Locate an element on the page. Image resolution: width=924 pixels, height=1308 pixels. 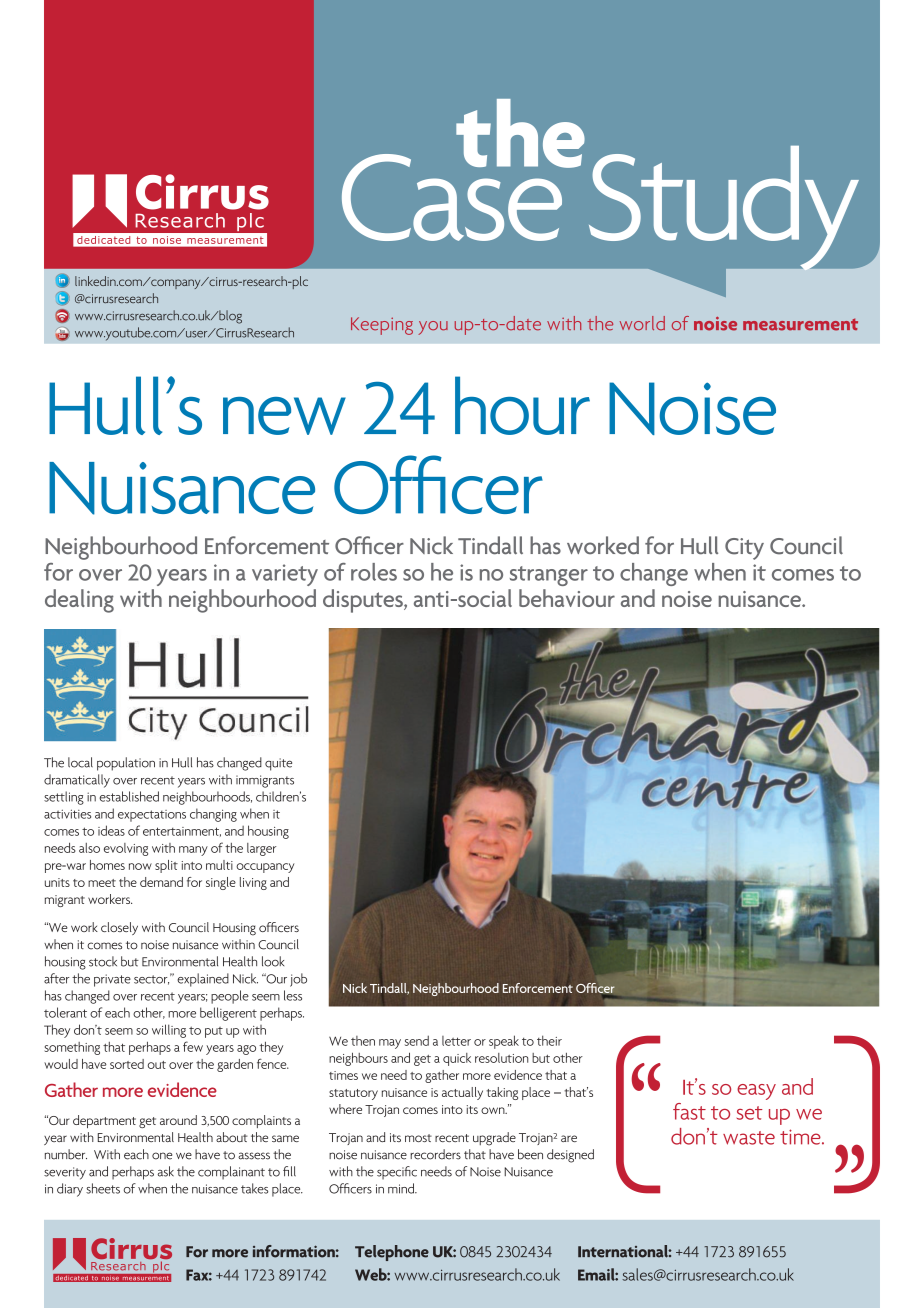
City is located at coordinates (744, 549).
